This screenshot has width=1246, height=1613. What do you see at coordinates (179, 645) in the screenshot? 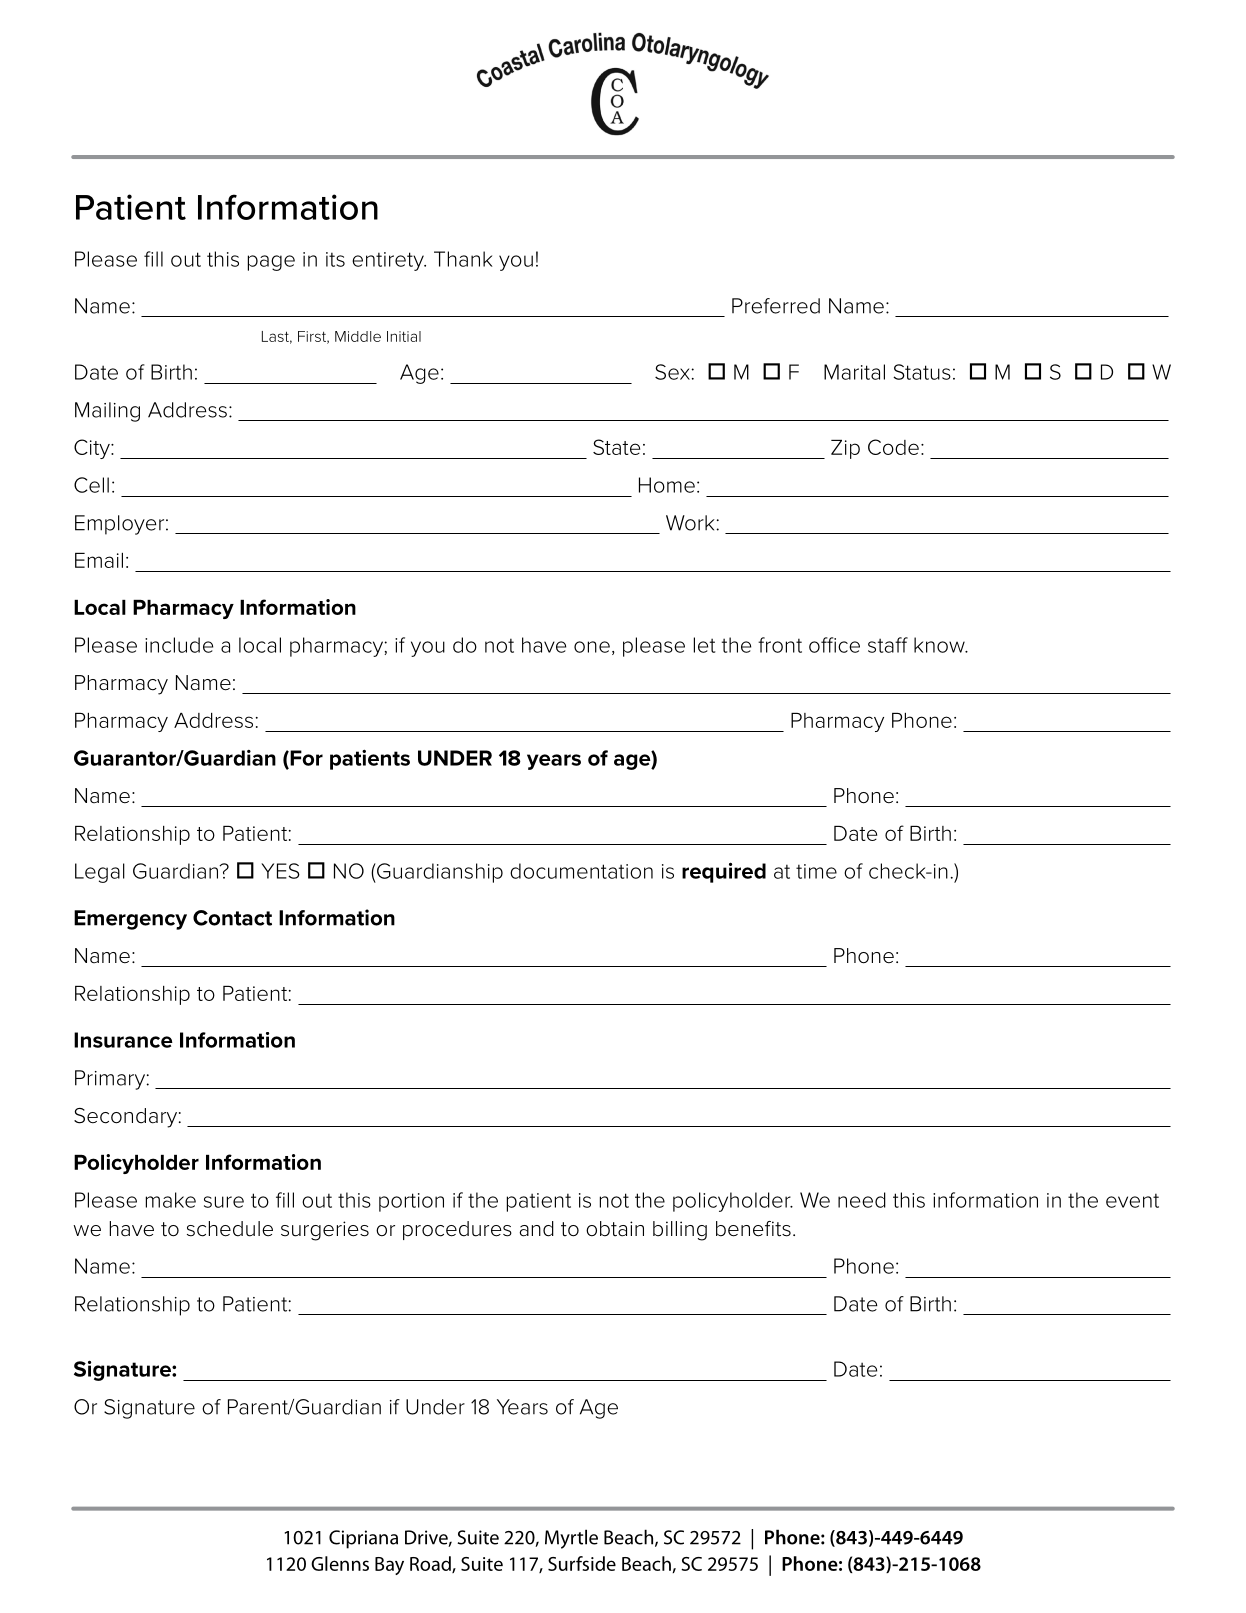
I see `include` at bounding box center [179, 645].
